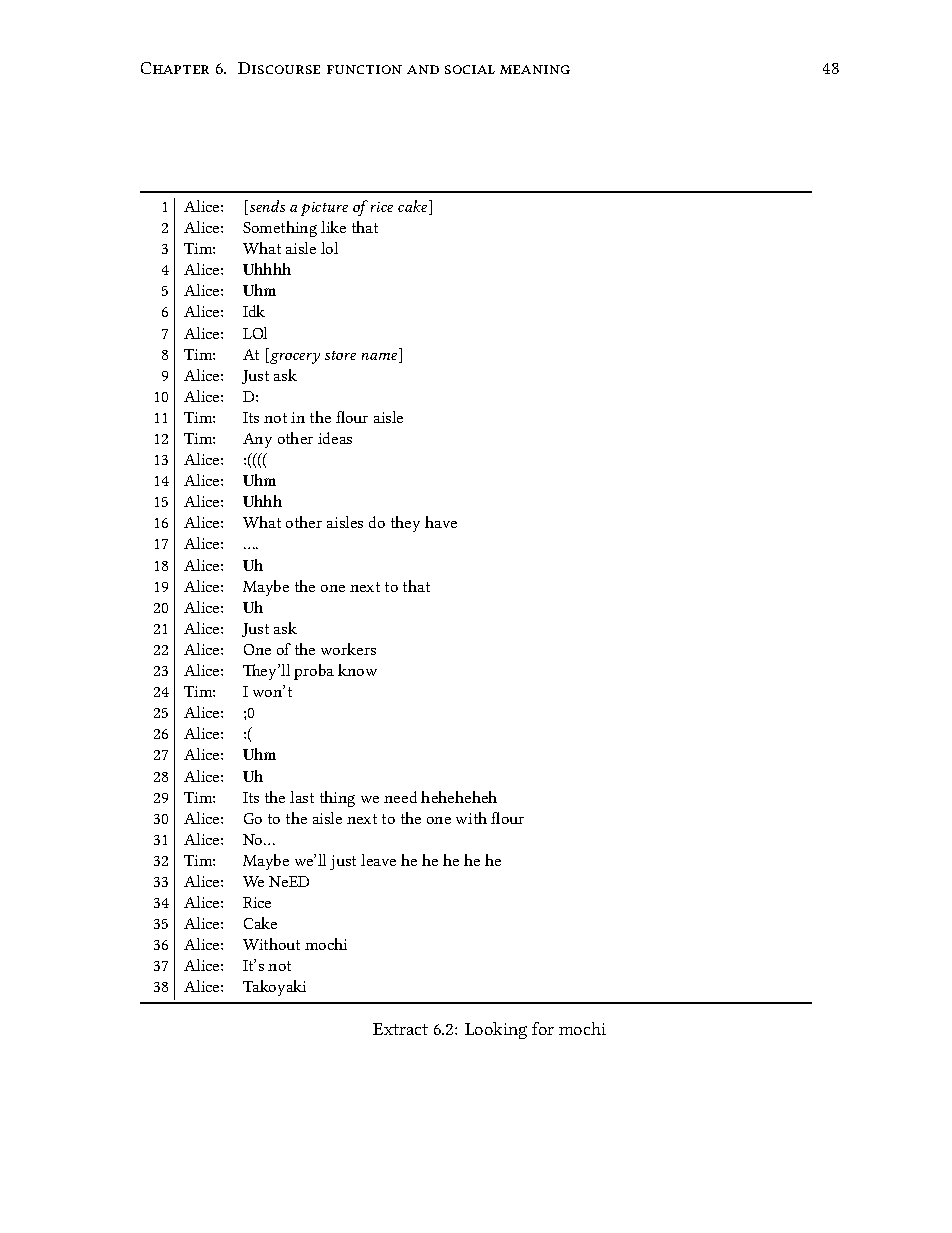 Image resolution: width=952 pixels, height=1233 pixels. What do you see at coordinates (333, 227) in the image?
I see `like` at bounding box center [333, 227].
